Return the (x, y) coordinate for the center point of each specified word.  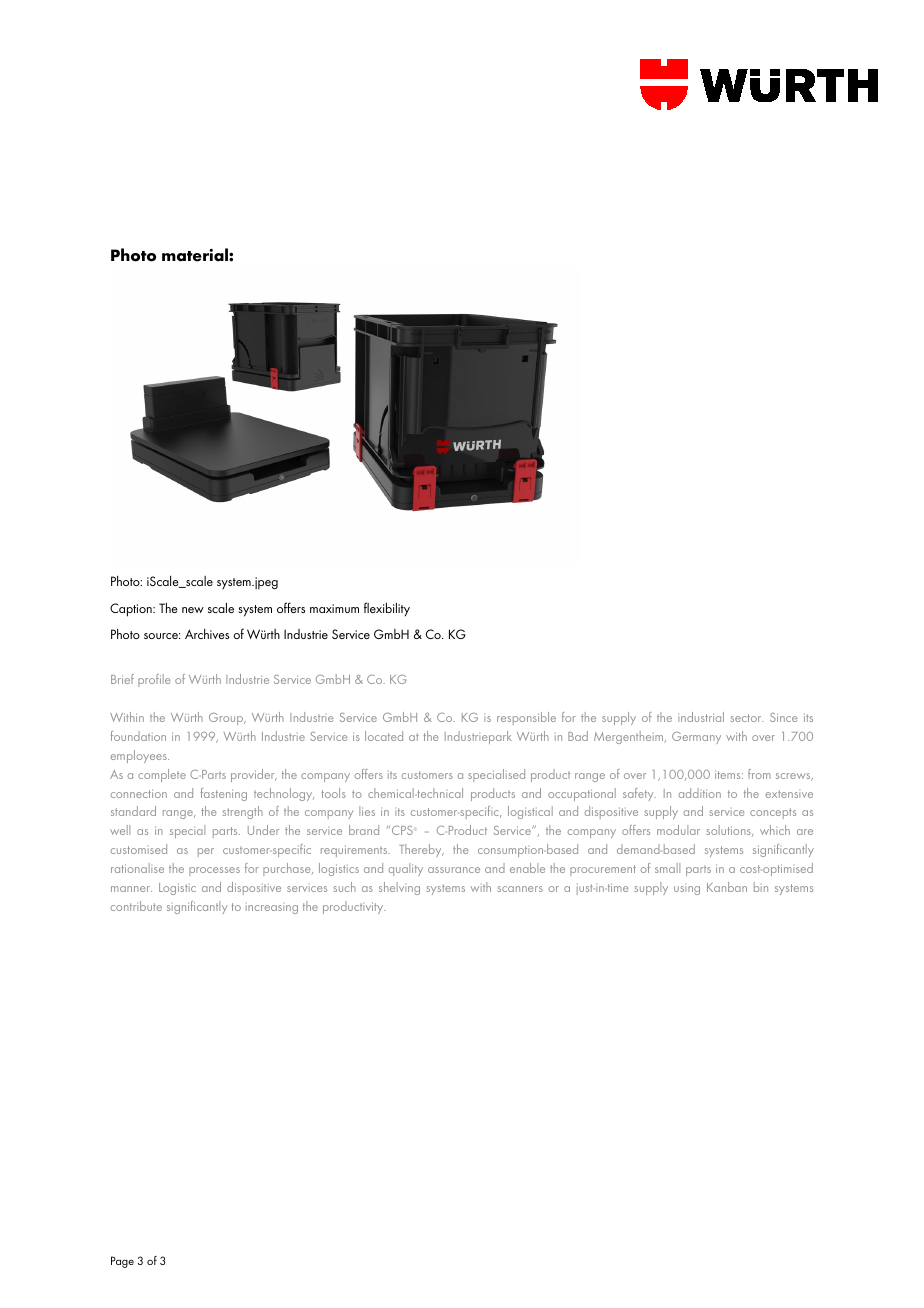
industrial (701, 717)
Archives (207, 634)
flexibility (387, 609)
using (687, 890)
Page (122, 1262)
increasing (272, 909)
